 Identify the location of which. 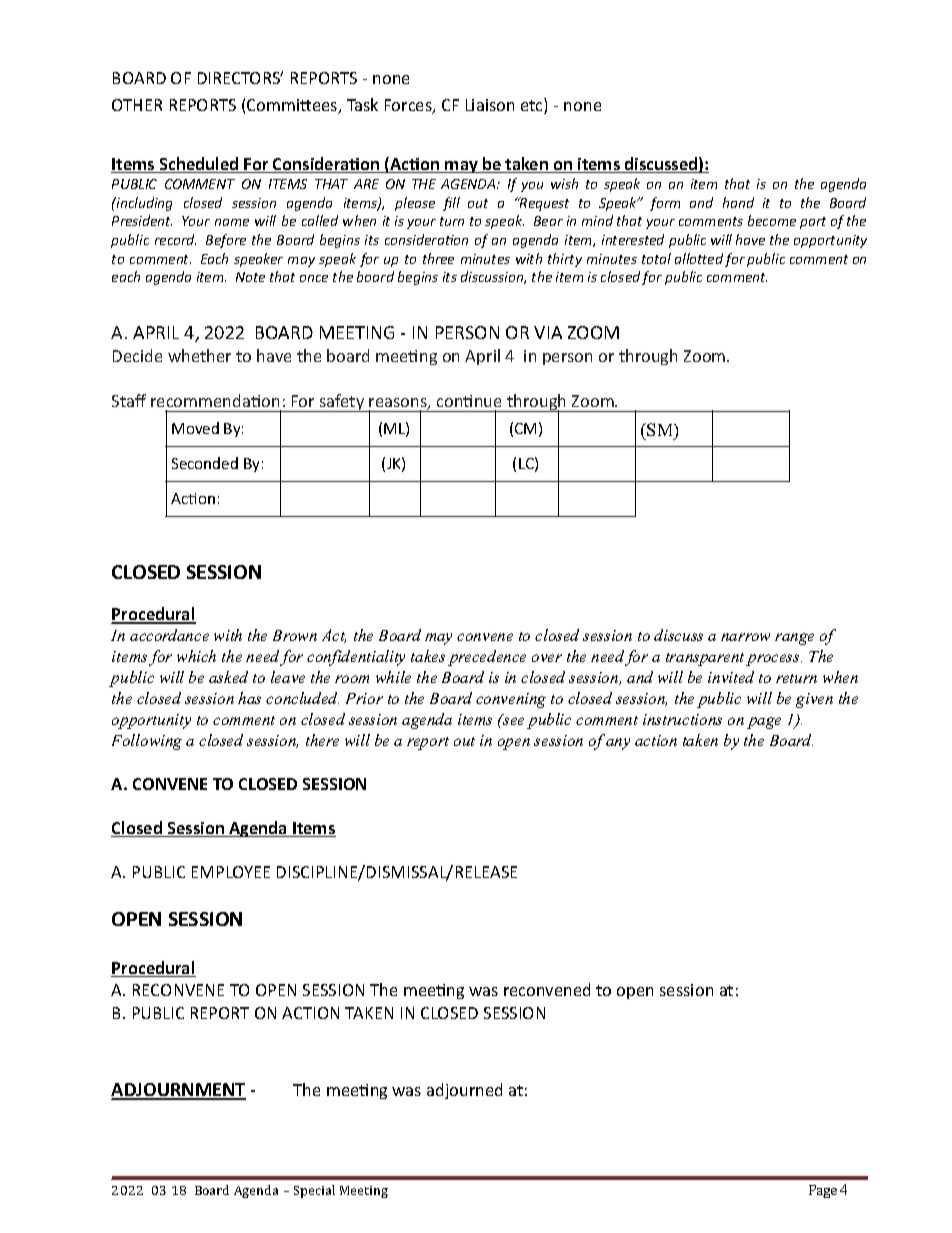
(196, 656).
